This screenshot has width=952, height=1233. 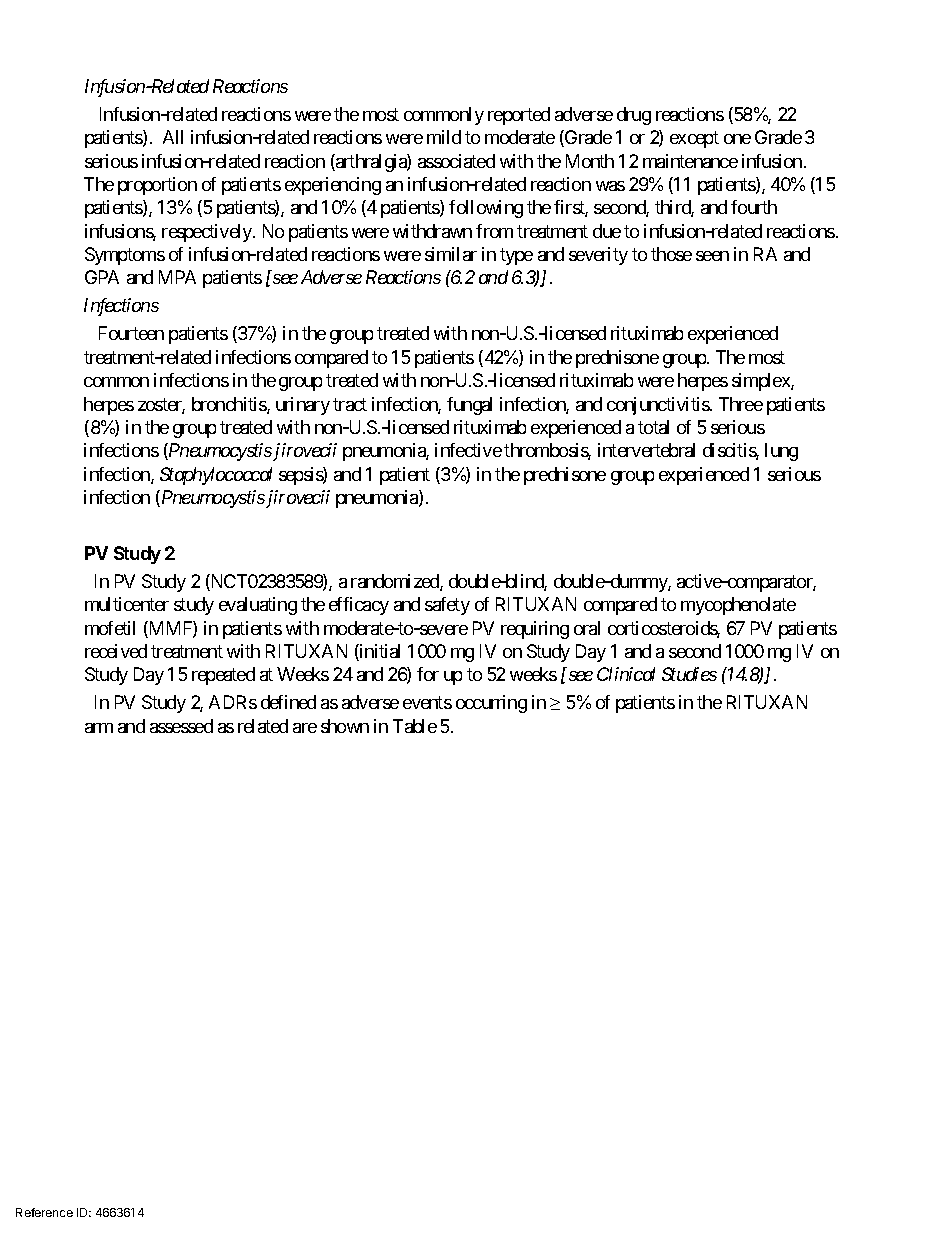 What do you see at coordinates (491, 704) in the screenshot?
I see `occurring` at bounding box center [491, 704].
